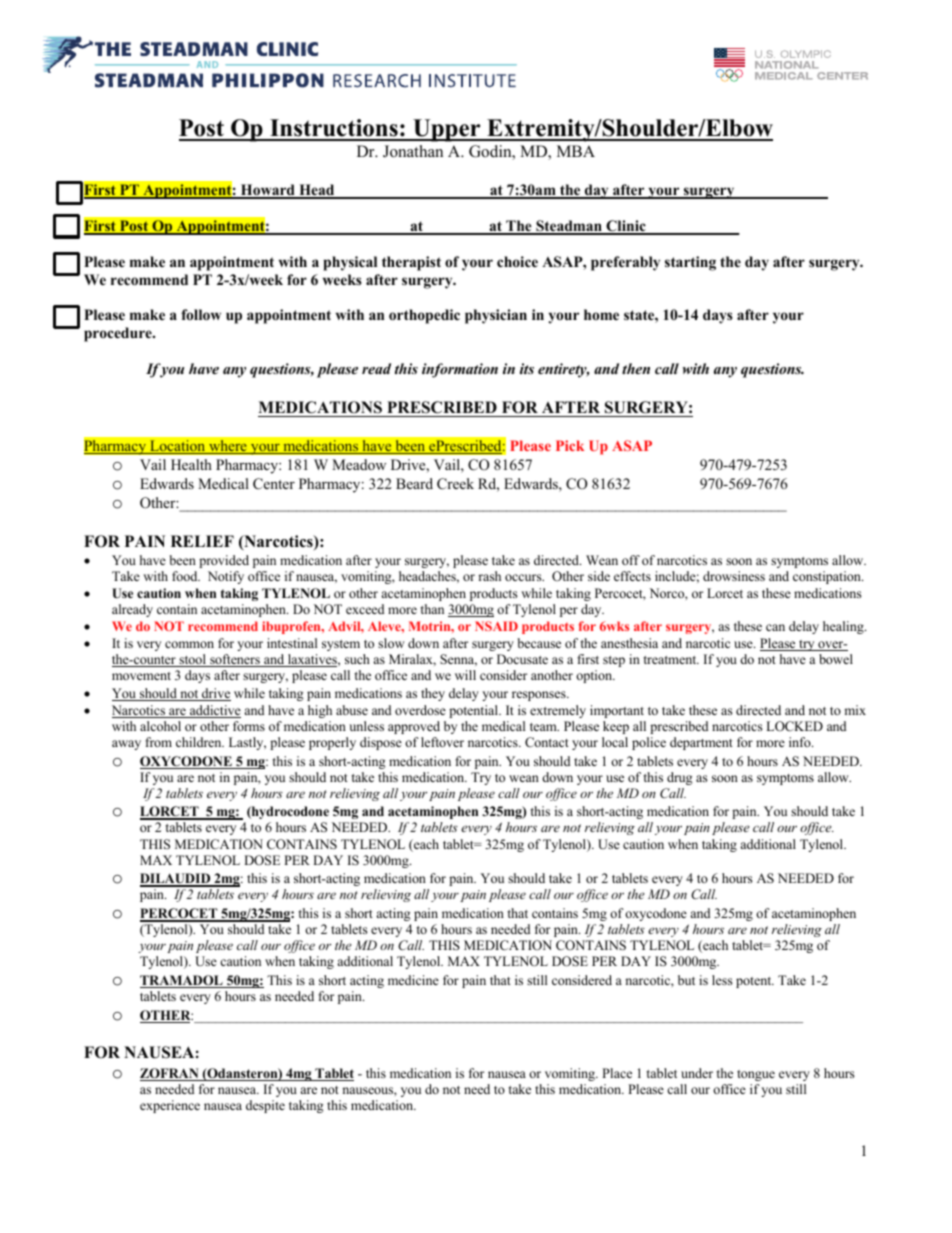 The image size is (952, 1233). Describe the element at coordinates (617, 1073) in the document. I see `Place` at that location.
